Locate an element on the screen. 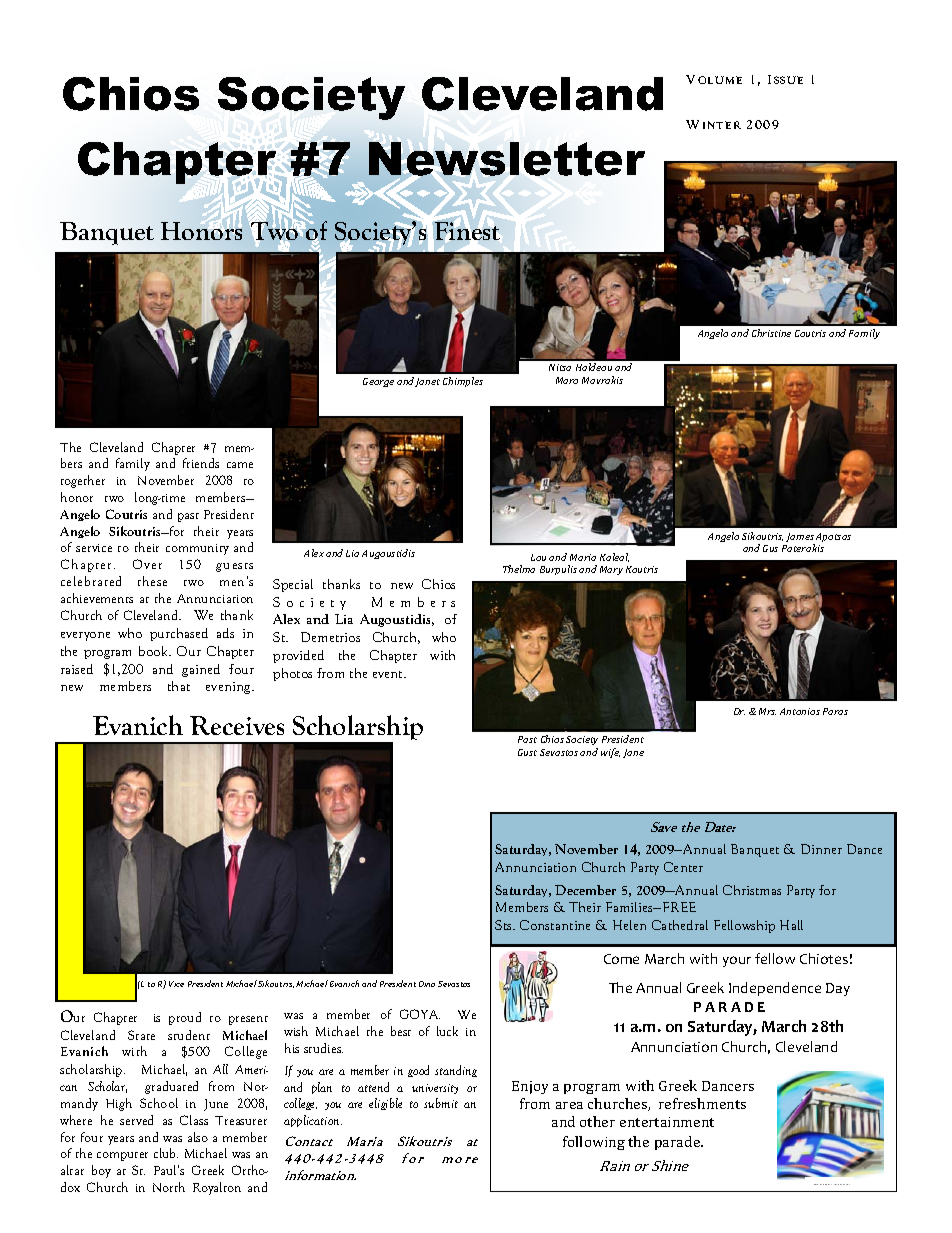  friends is located at coordinates (201, 463).
